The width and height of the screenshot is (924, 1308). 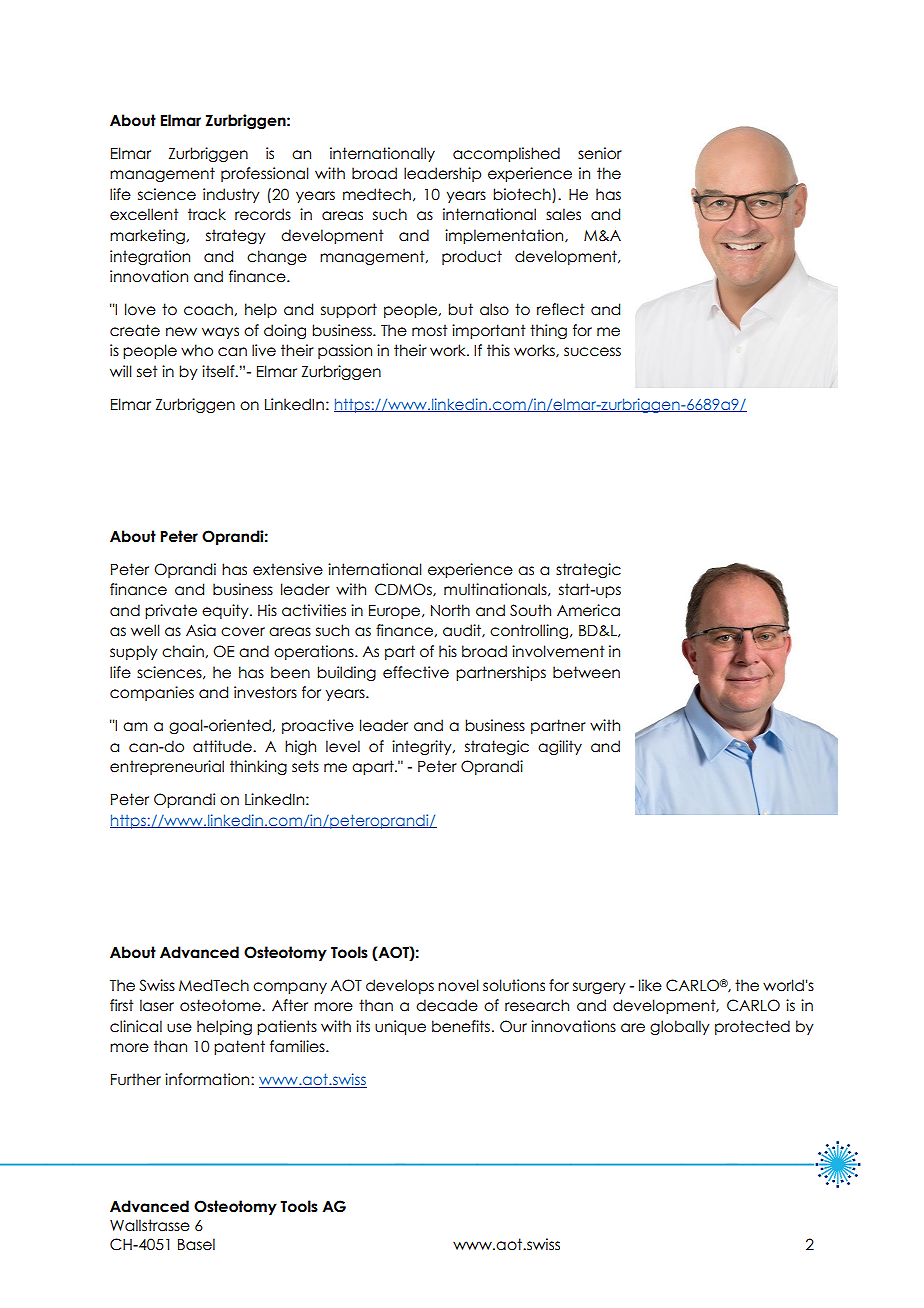 What do you see at coordinates (600, 153) in the screenshot?
I see `senior` at bounding box center [600, 153].
